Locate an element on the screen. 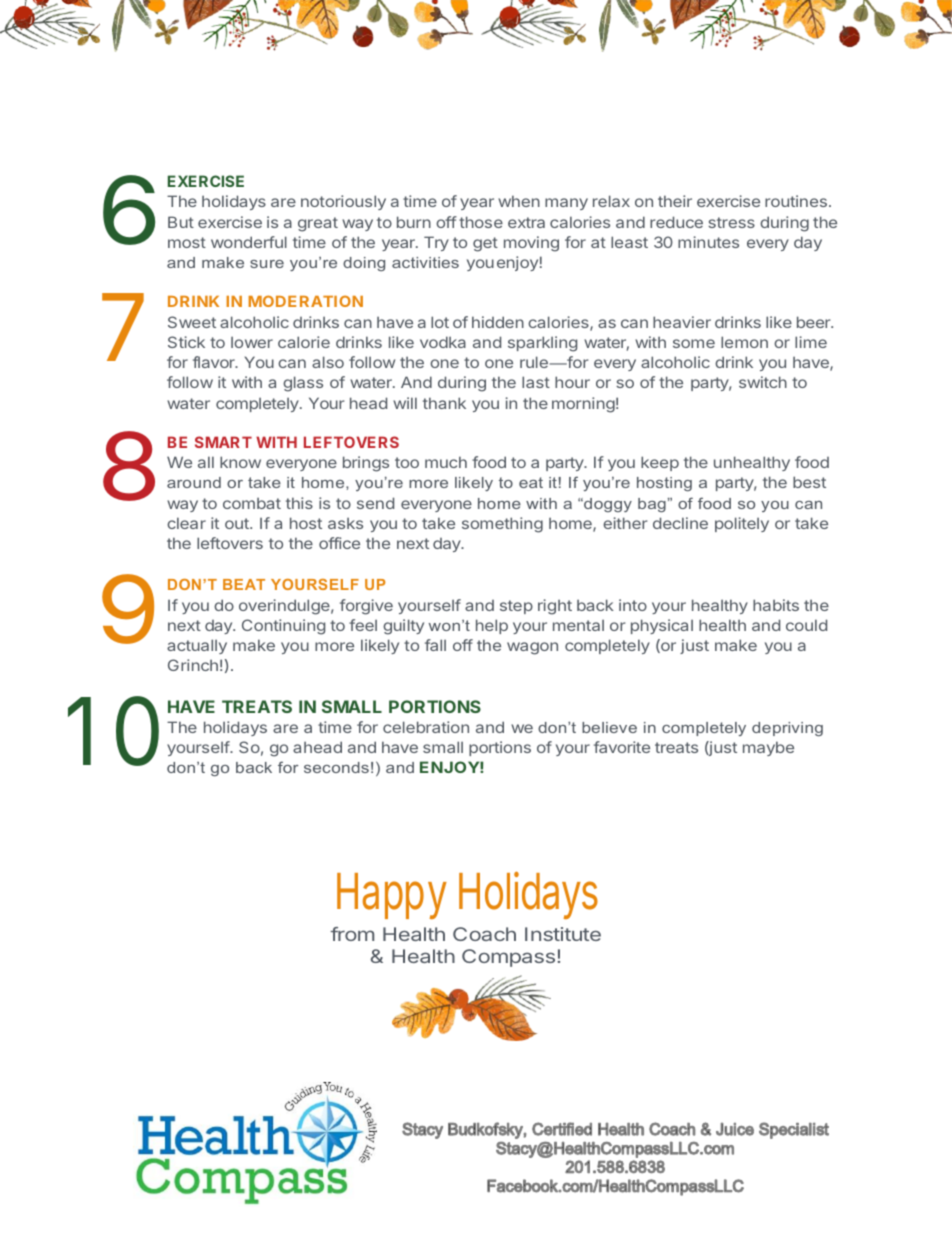 This screenshot has height=1233, width=952. wonderful is located at coordinates (249, 242).
